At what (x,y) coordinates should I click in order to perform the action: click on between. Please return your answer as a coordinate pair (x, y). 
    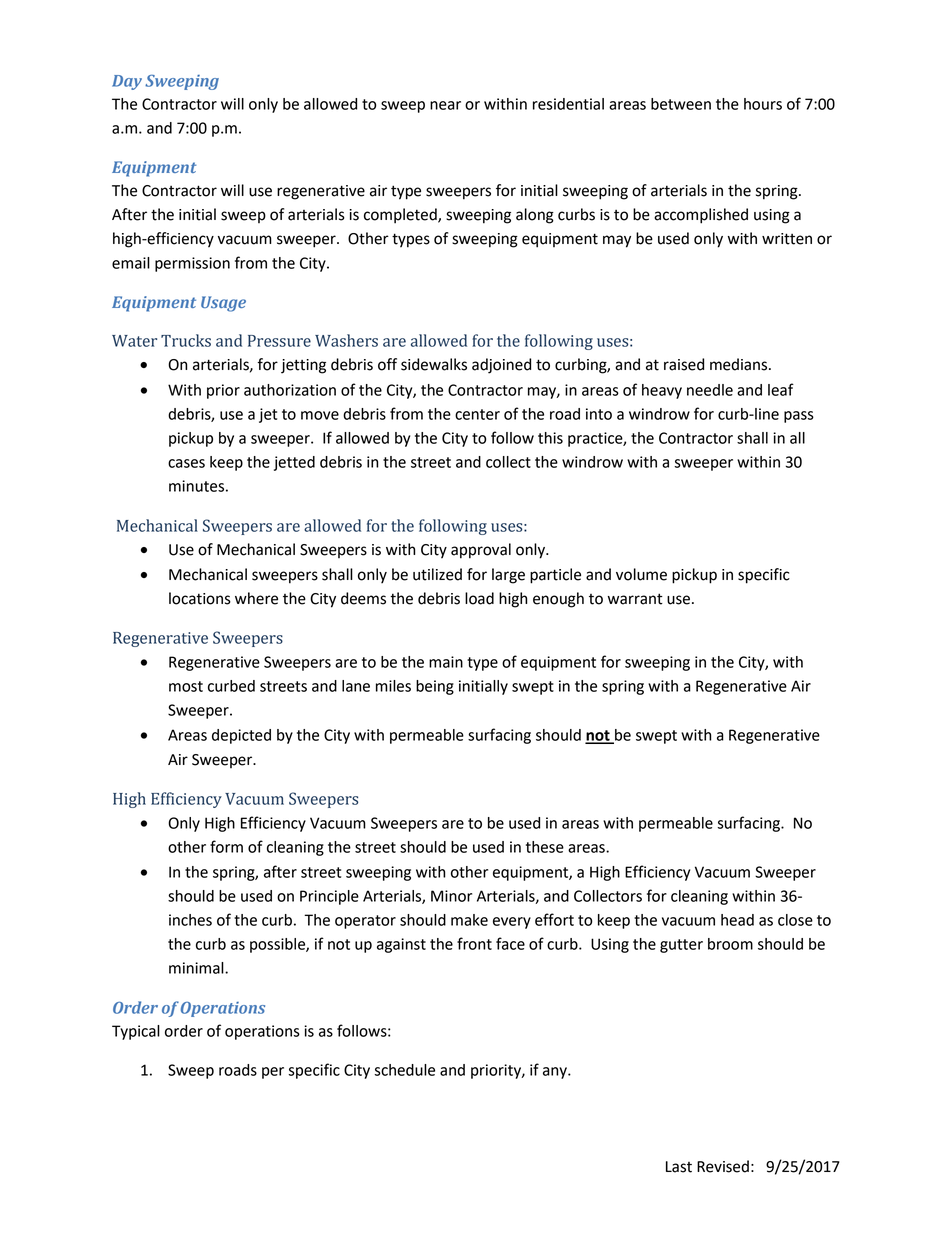
    Looking at the image, I should click on (681, 104).
